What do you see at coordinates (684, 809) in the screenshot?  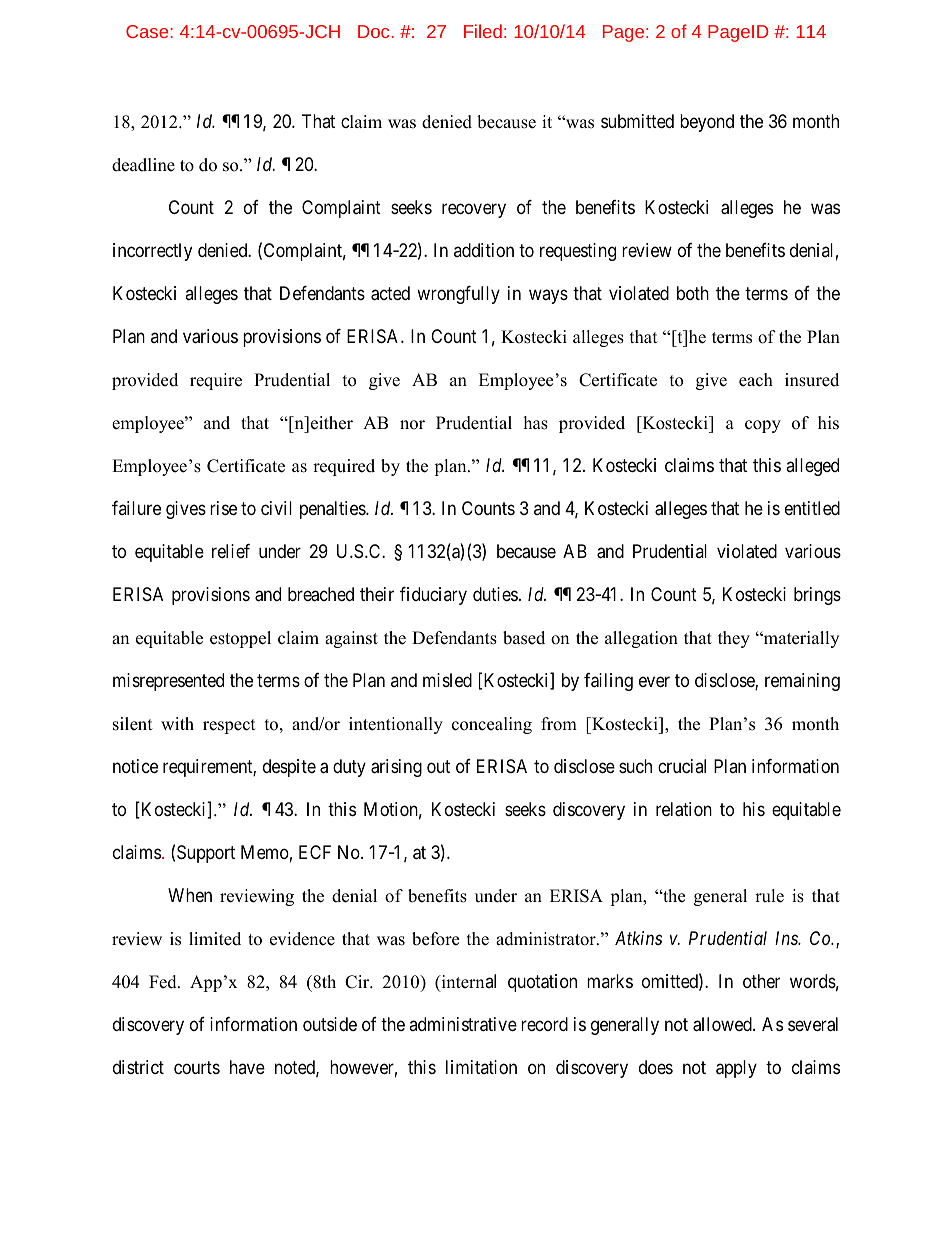 I see `relation` at bounding box center [684, 809].
